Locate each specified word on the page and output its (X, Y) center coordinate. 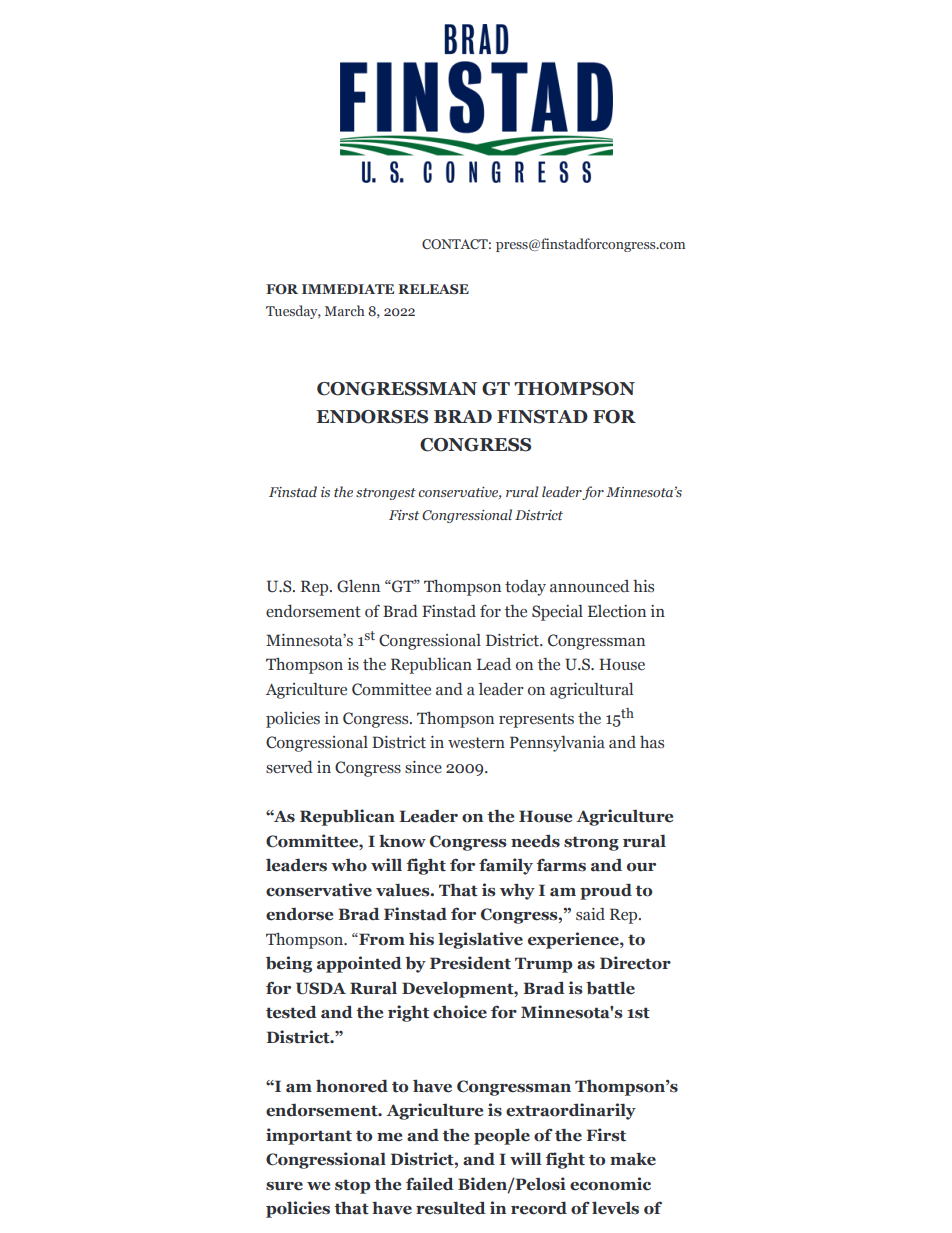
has (652, 742)
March (345, 310)
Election (617, 611)
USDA (321, 988)
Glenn (358, 586)
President (470, 963)
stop (353, 1186)
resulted (451, 1208)
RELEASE (433, 289)
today (525, 588)
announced (589, 586)
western (476, 743)
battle (610, 988)
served (289, 767)
